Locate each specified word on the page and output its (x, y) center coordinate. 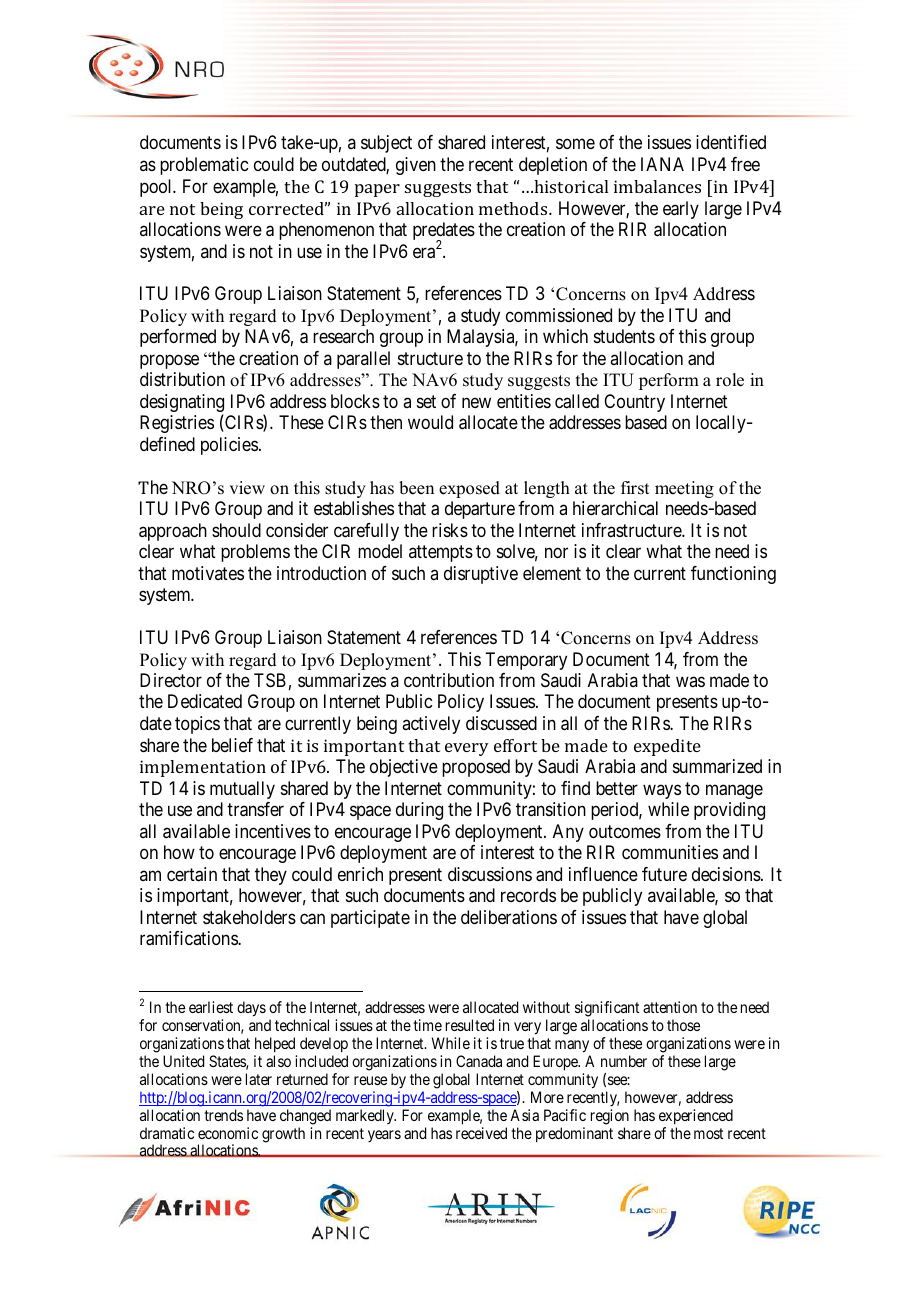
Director (171, 680)
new (476, 402)
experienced (696, 1116)
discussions (490, 874)
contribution (449, 680)
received (481, 1133)
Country (634, 403)
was (690, 681)
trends (223, 1115)
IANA (662, 164)
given (416, 166)
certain (192, 874)
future (664, 874)
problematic (204, 166)
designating (182, 404)
